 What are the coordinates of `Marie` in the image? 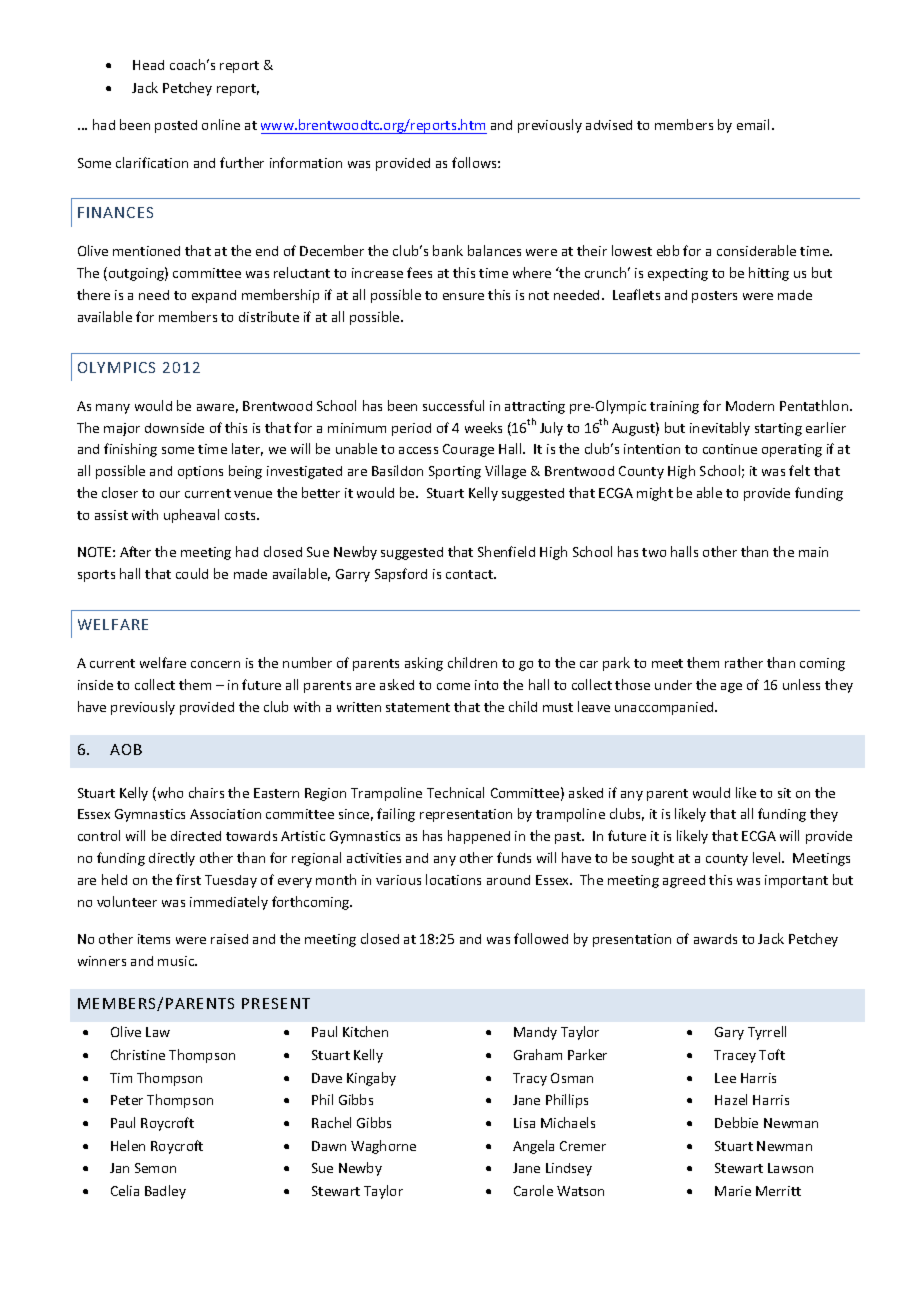 It's located at (733, 1191).
